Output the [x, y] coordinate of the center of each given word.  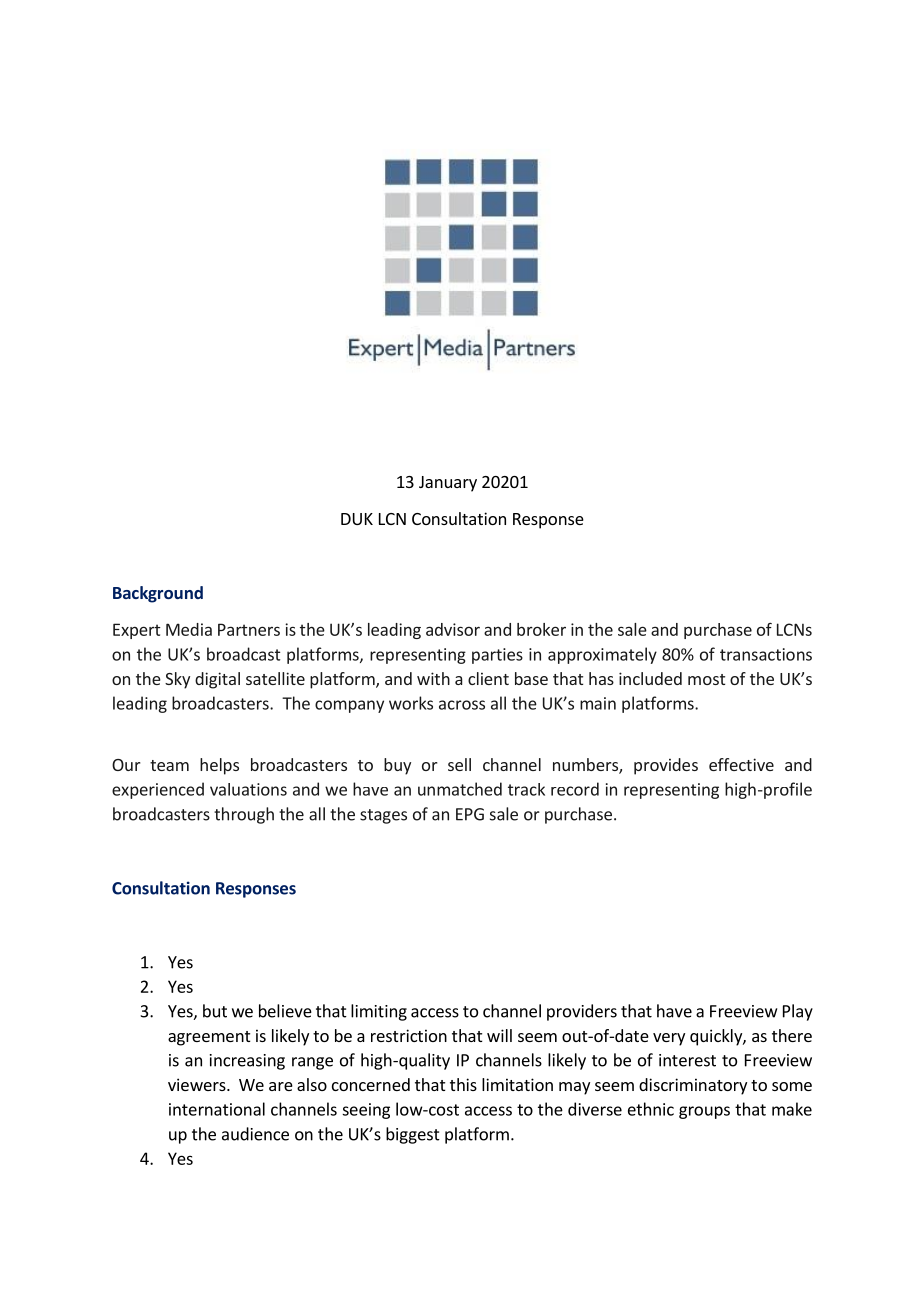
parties [497, 656]
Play [798, 1012]
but [215, 1011]
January [448, 484]
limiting [379, 1012]
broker [541, 629]
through [244, 815]
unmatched [460, 789]
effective [741, 764]
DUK [357, 519]
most [706, 679]
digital [217, 680]
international [217, 1109]
